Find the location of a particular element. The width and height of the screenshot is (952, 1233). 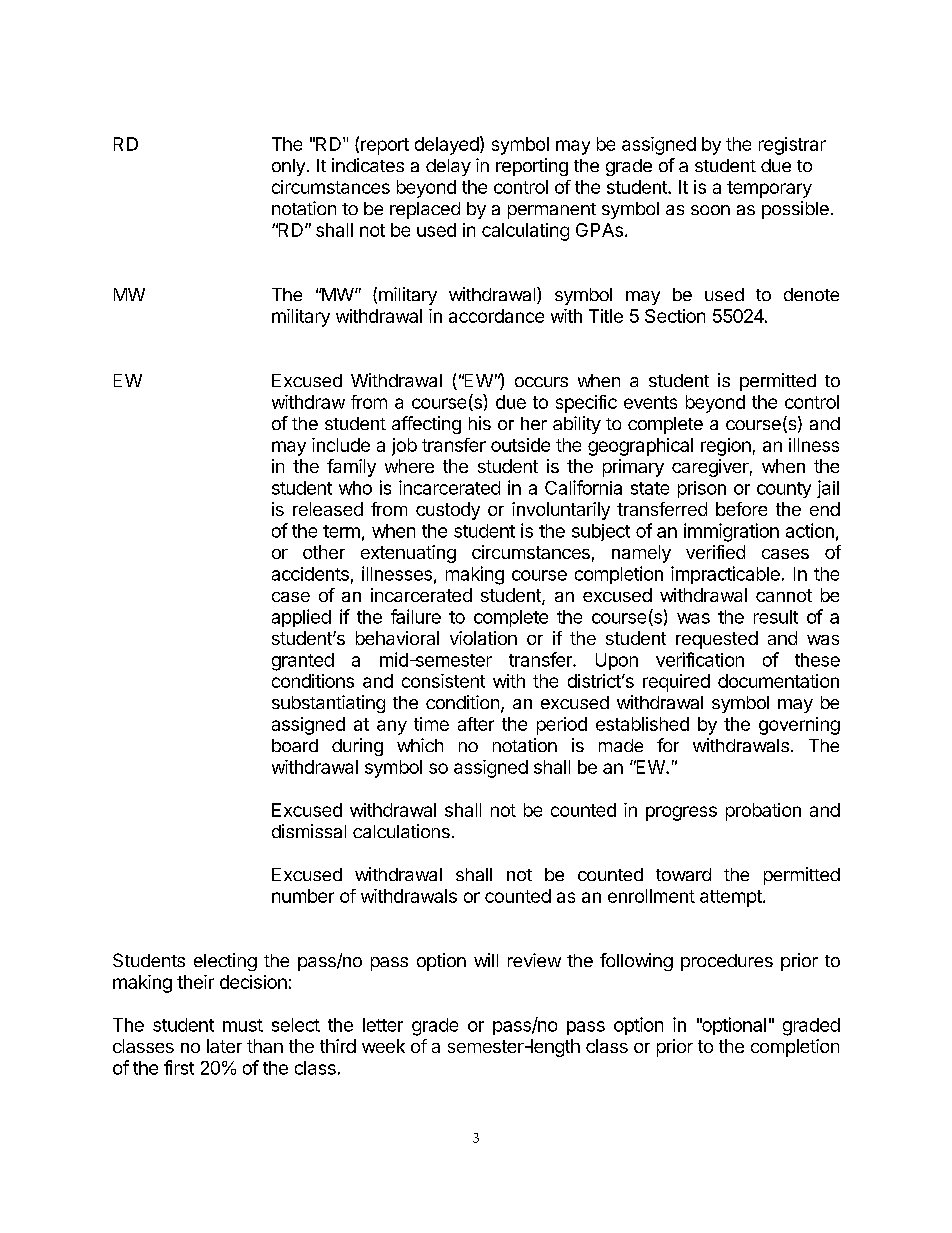

documentation is located at coordinates (778, 681).
